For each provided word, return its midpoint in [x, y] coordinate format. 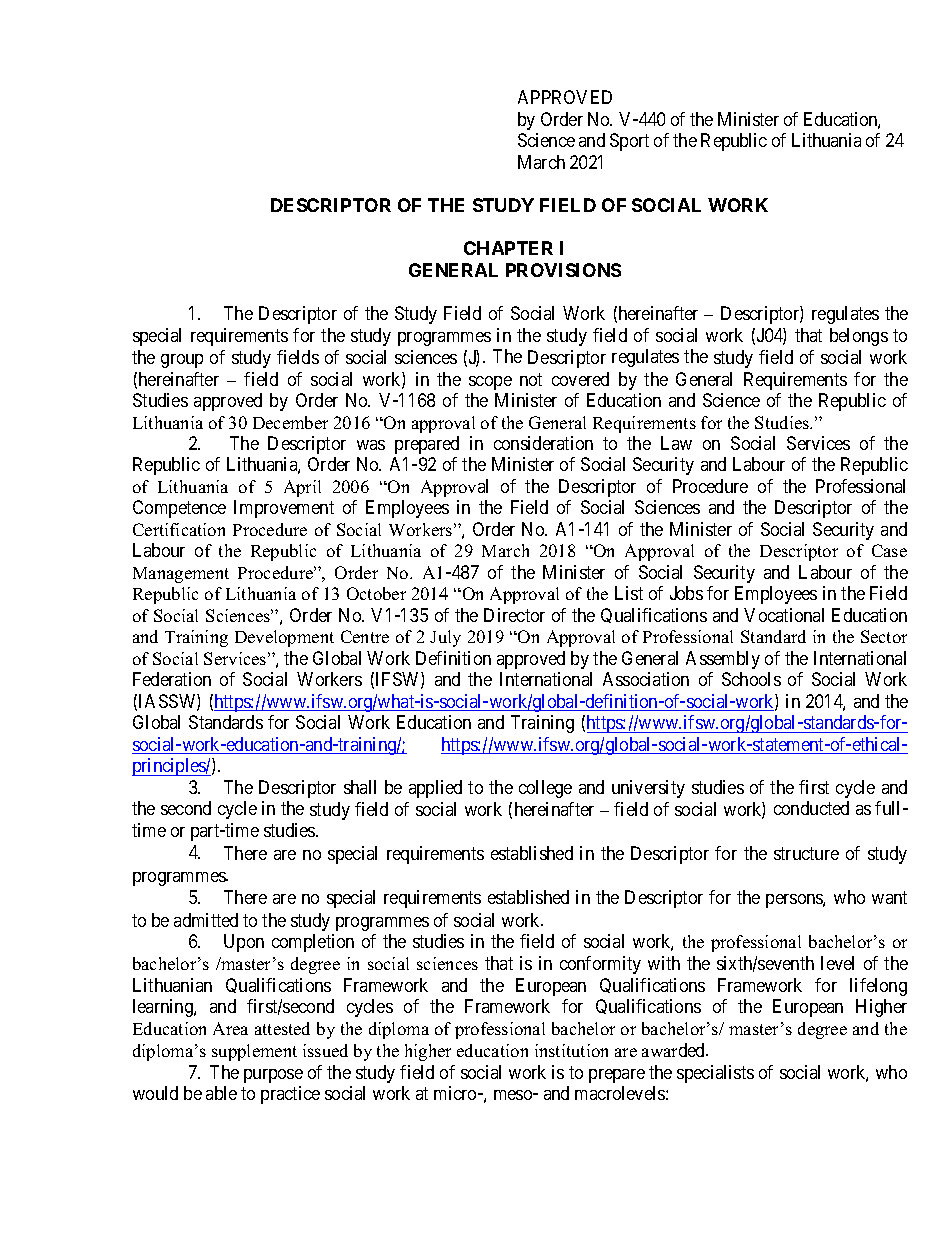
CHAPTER [508, 248]
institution [571, 1050]
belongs [859, 337]
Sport [629, 142]
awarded [675, 1050]
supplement [254, 1052]
